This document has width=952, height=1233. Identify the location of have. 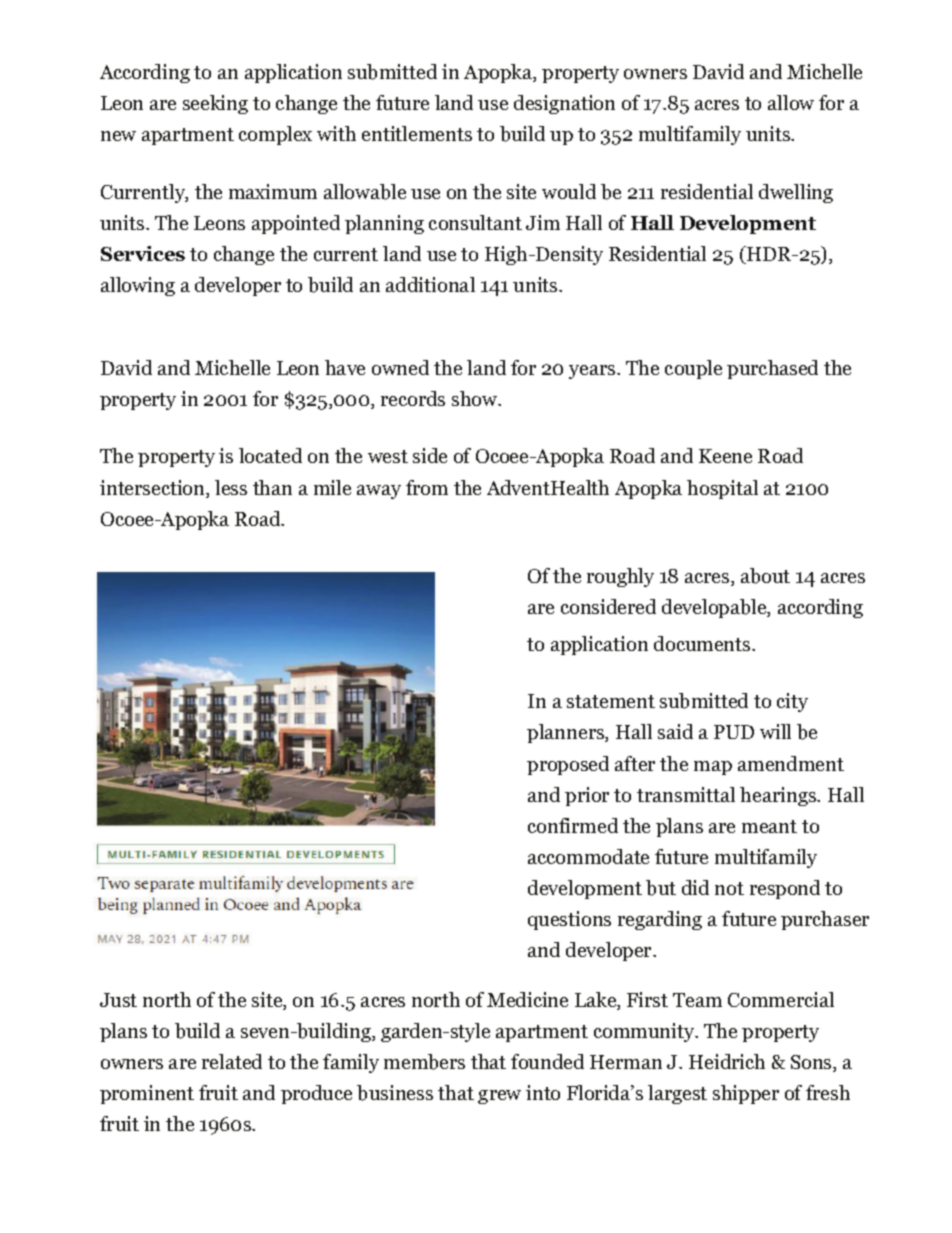
(345, 367).
